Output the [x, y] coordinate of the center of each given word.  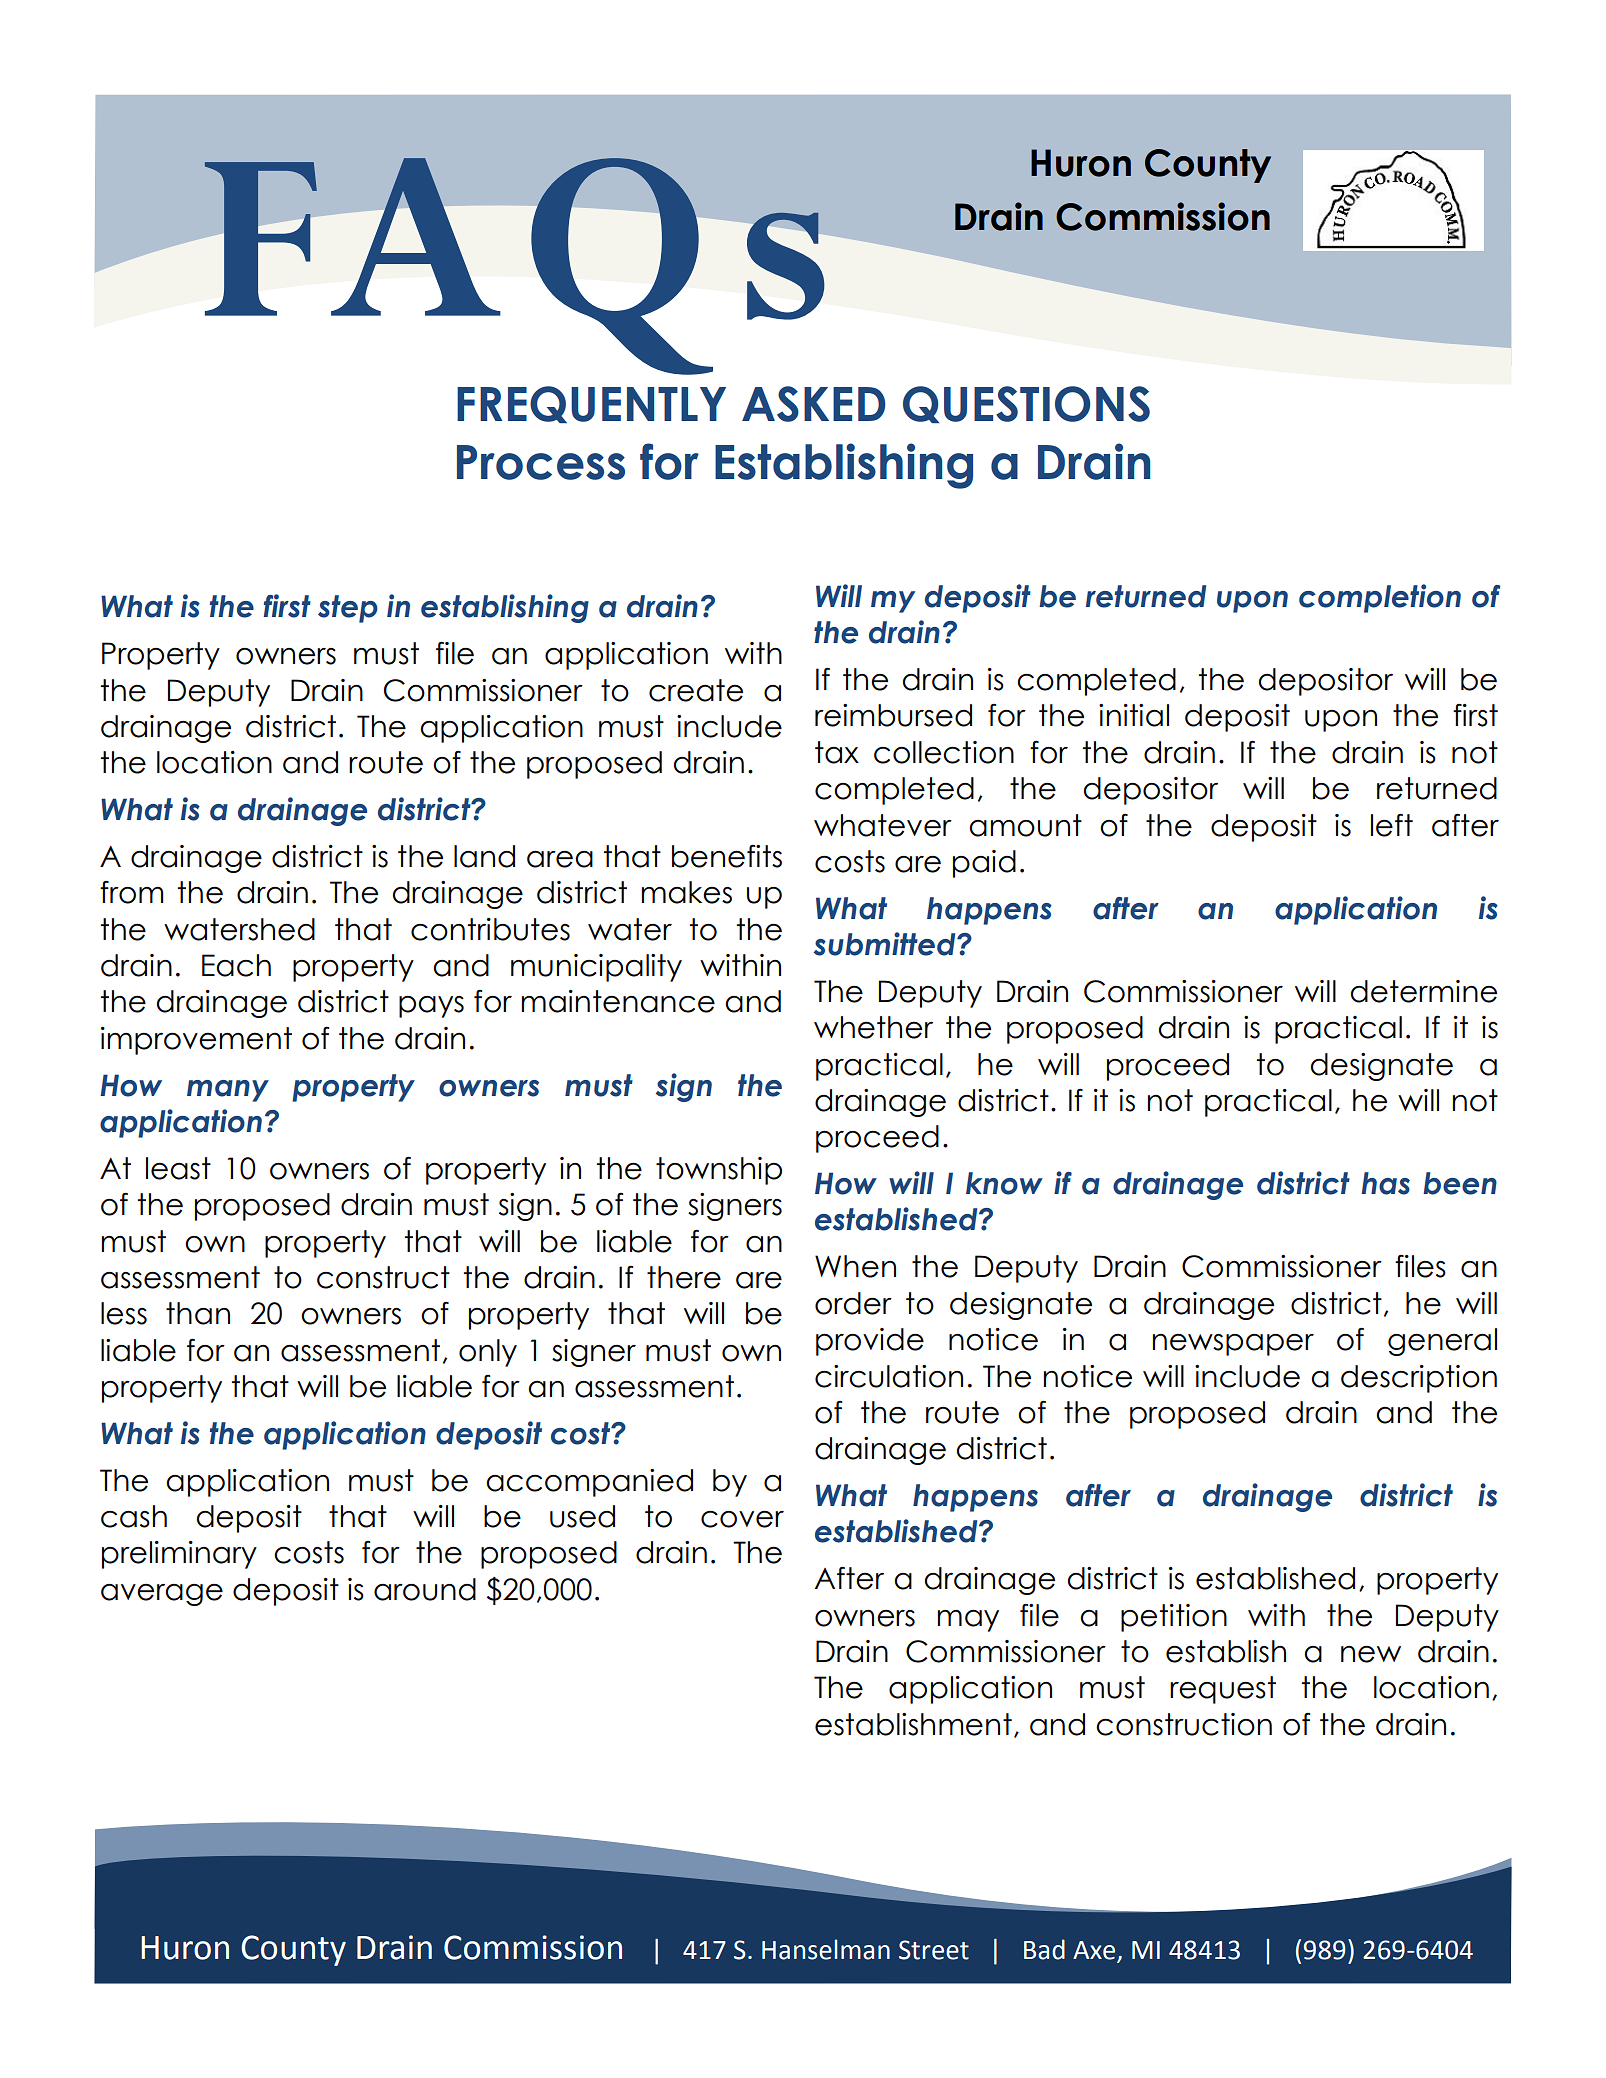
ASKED [814, 404]
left [1392, 825]
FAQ [458, 266]
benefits [727, 856]
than [198, 1313]
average [162, 1595]
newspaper [1233, 1345]
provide [870, 1342]
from [132, 892]
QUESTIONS [1026, 404]
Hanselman [826, 1949]
